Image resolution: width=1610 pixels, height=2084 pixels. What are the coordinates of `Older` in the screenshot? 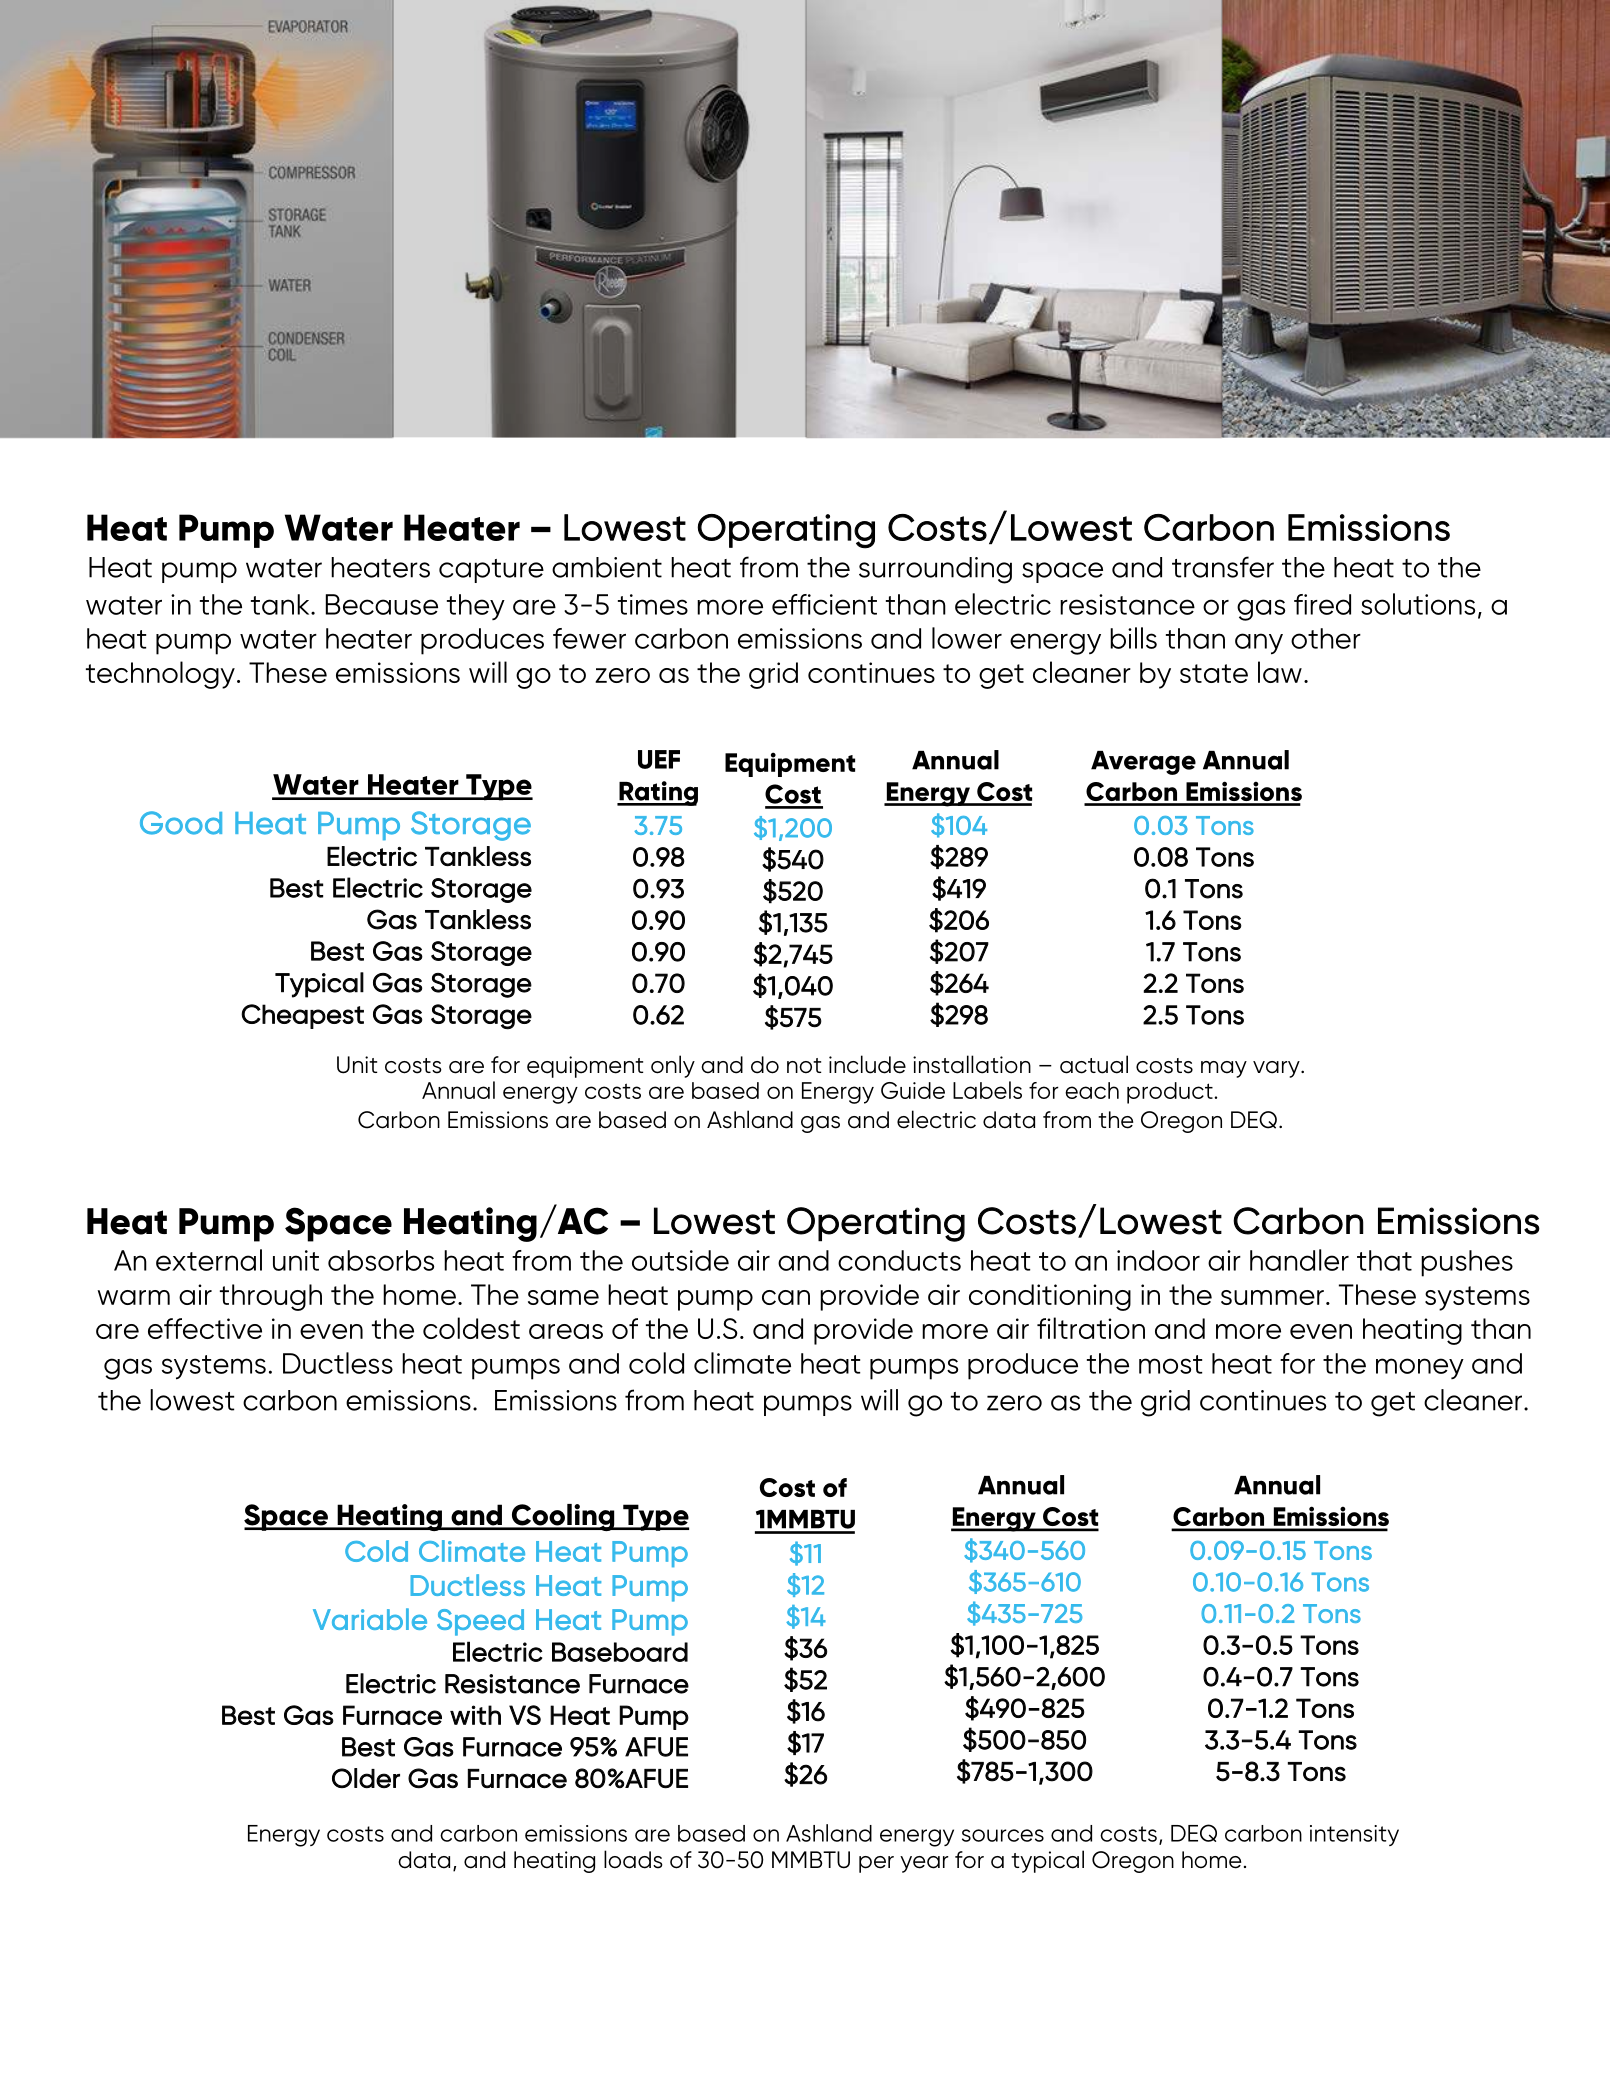 It's located at (366, 1778).
